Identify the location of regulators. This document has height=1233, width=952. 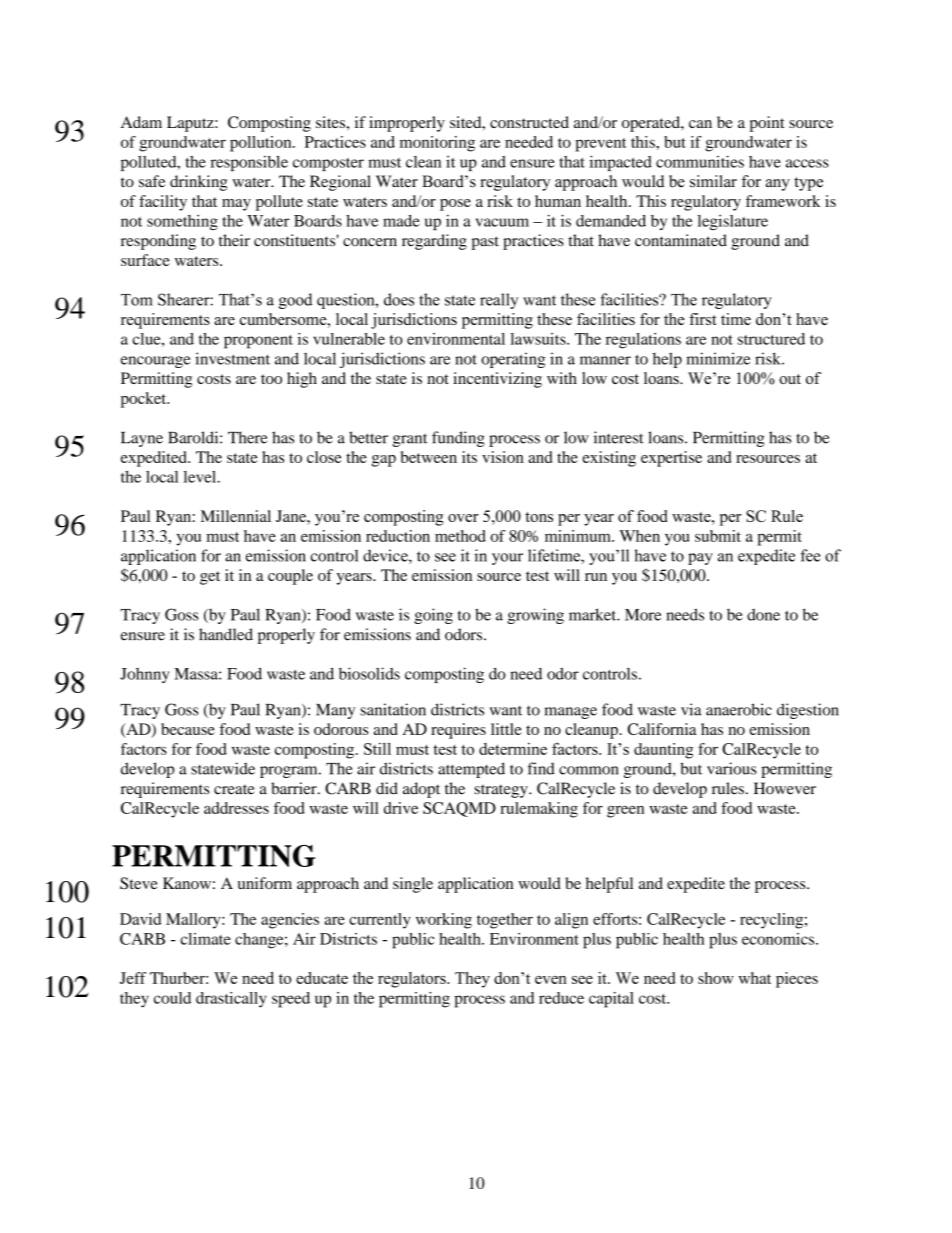
(413, 980).
